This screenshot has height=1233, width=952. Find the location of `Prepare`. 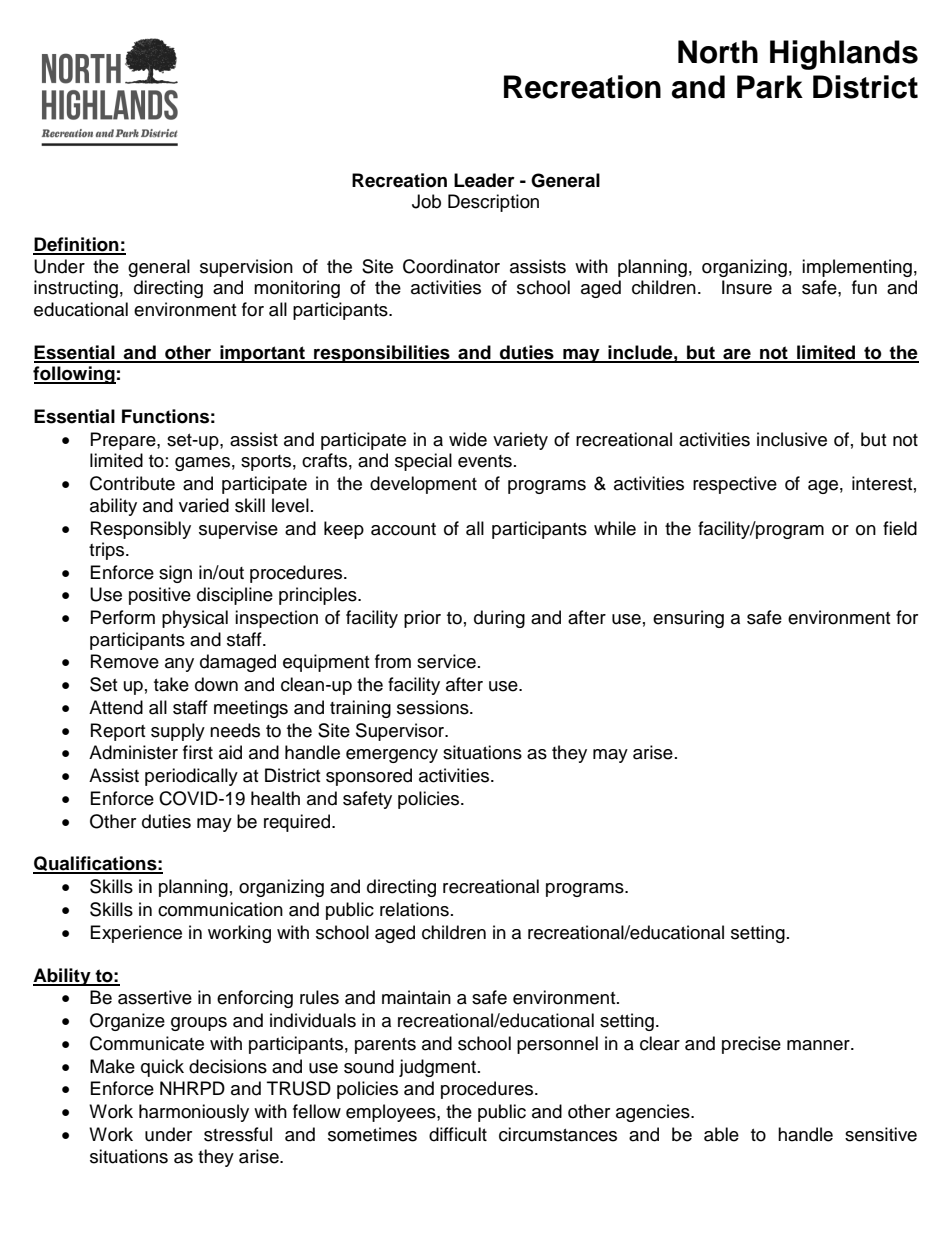

Prepare is located at coordinates (124, 441).
